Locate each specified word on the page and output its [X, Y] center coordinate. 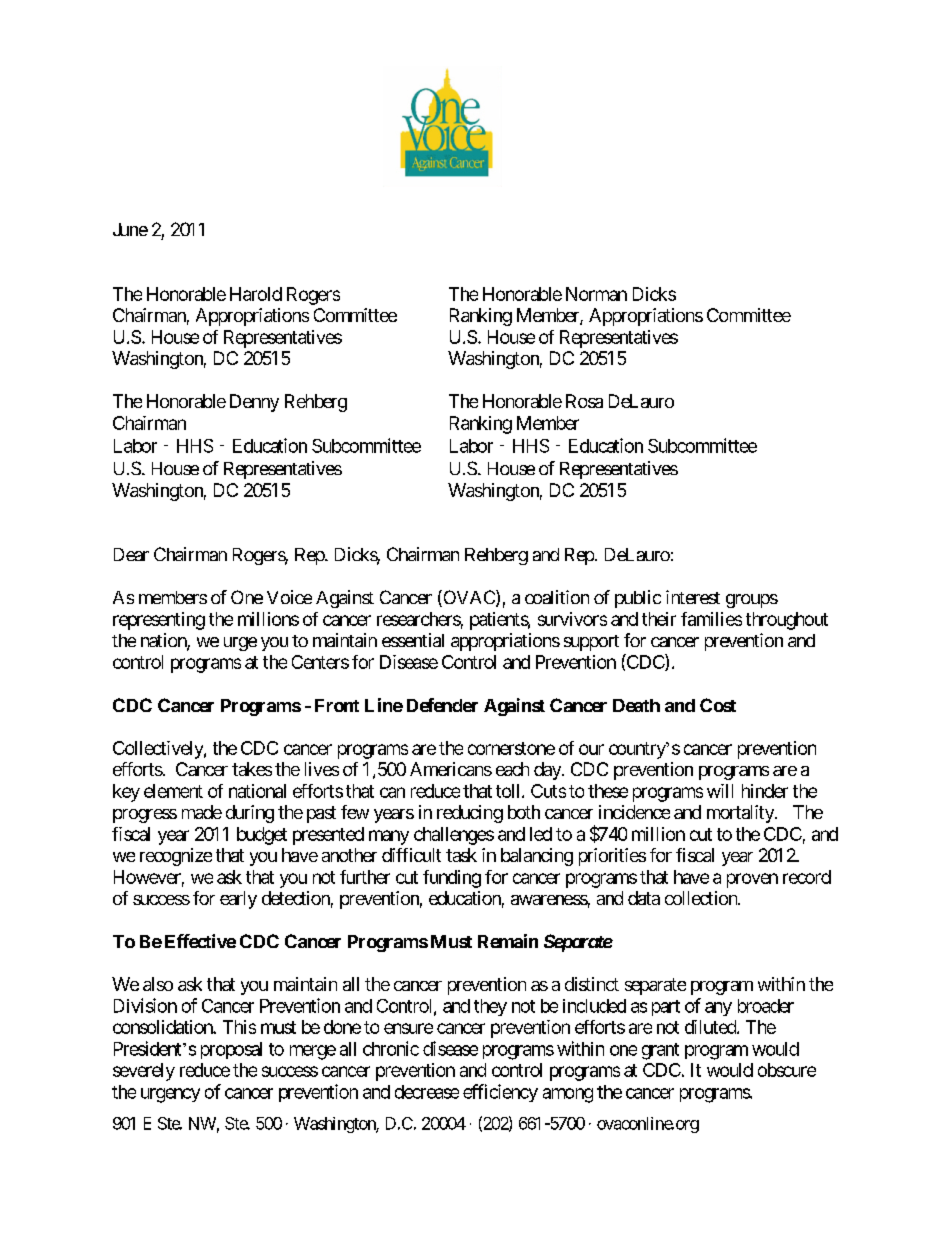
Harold [256, 294]
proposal [231, 1050]
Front [337, 705]
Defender [442, 705]
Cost [718, 705]
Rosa [584, 401]
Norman [596, 294]
